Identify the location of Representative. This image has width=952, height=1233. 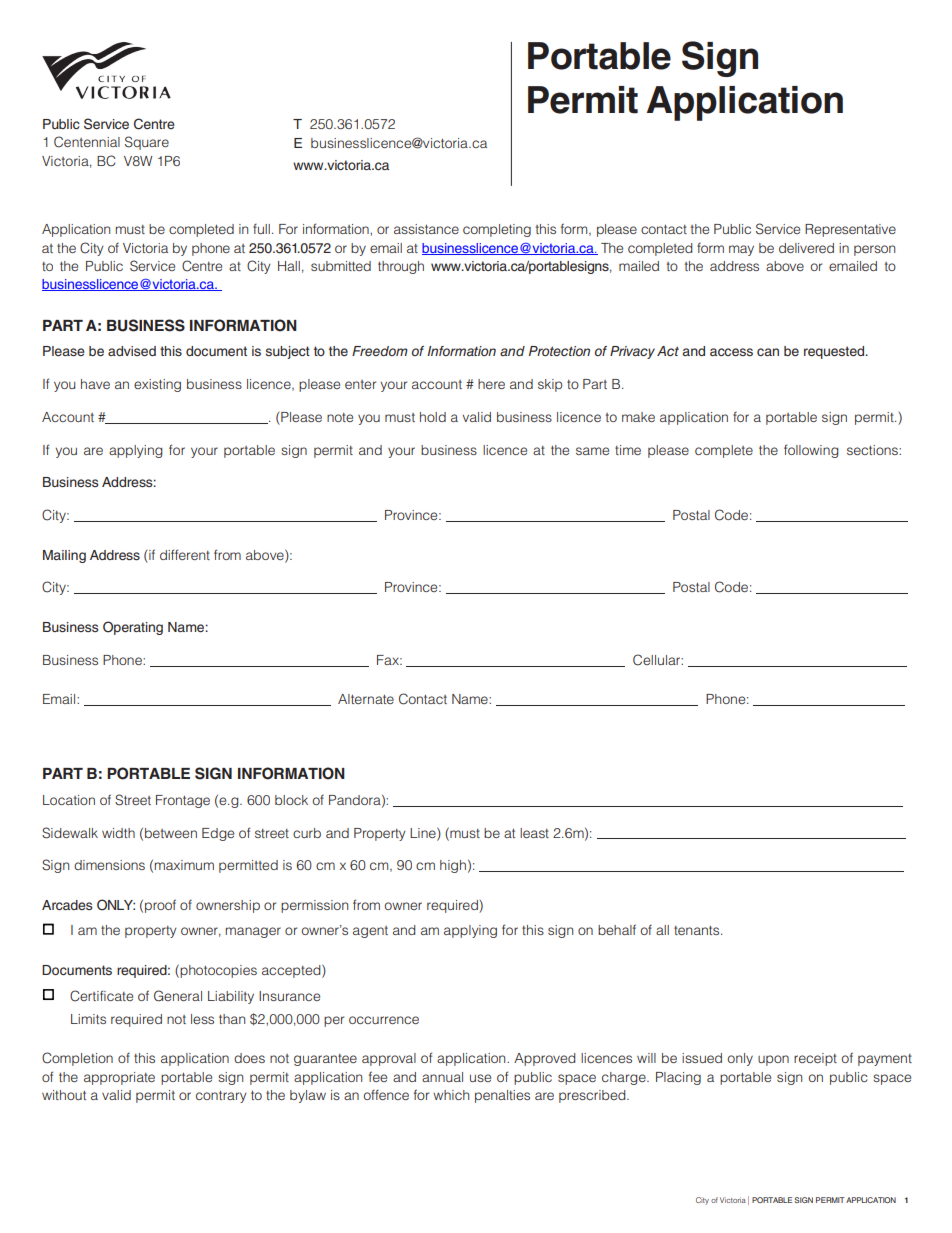
(850, 230).
